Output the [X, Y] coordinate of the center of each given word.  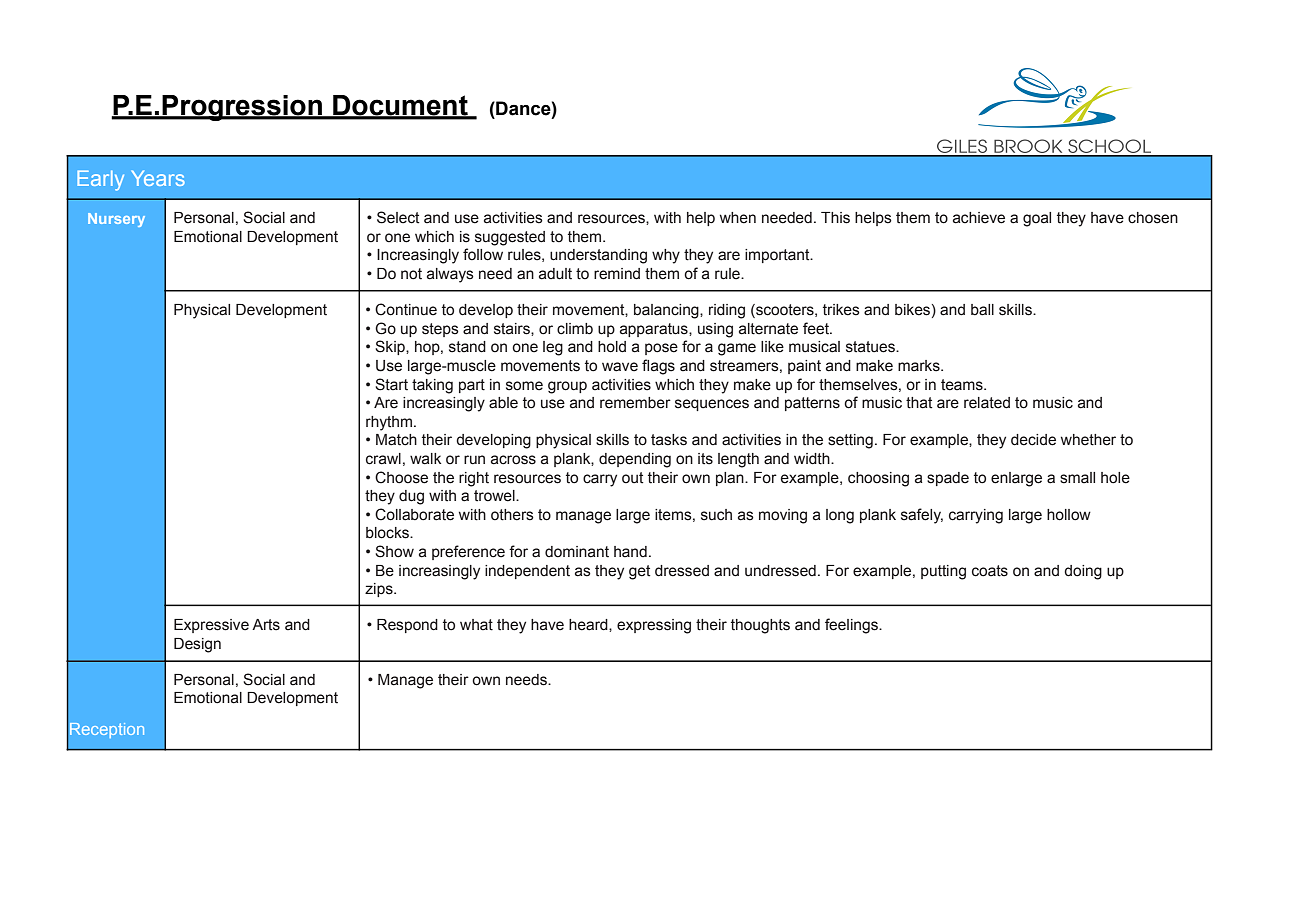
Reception [107, 730]
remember [635, 403]
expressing [654, 626]
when [738, 218]
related [987, 403]
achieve [979, 218]
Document [400, 106]
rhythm [389, 423]
